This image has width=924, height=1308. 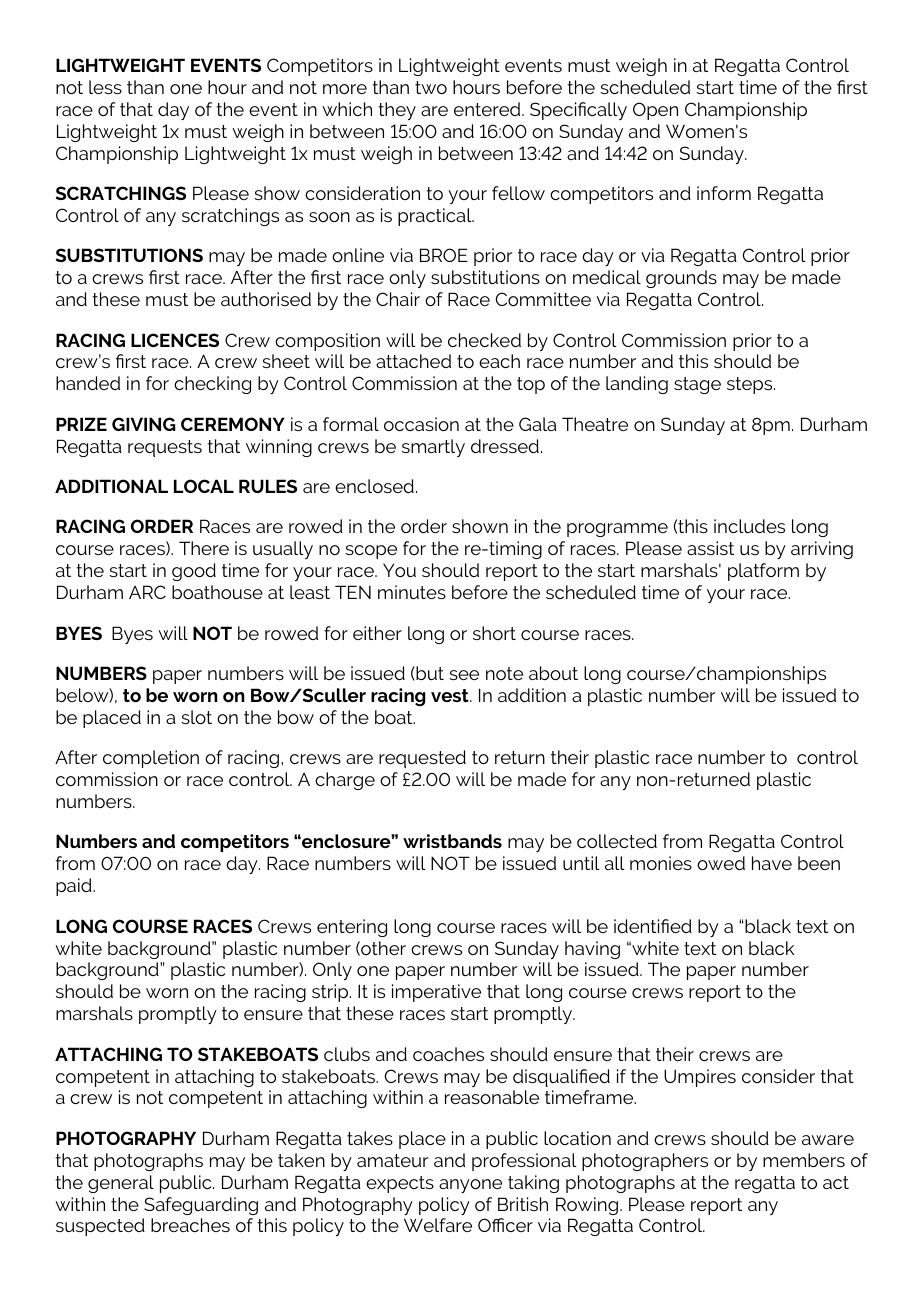 I want to click on less, so click(x=105, y=87).
